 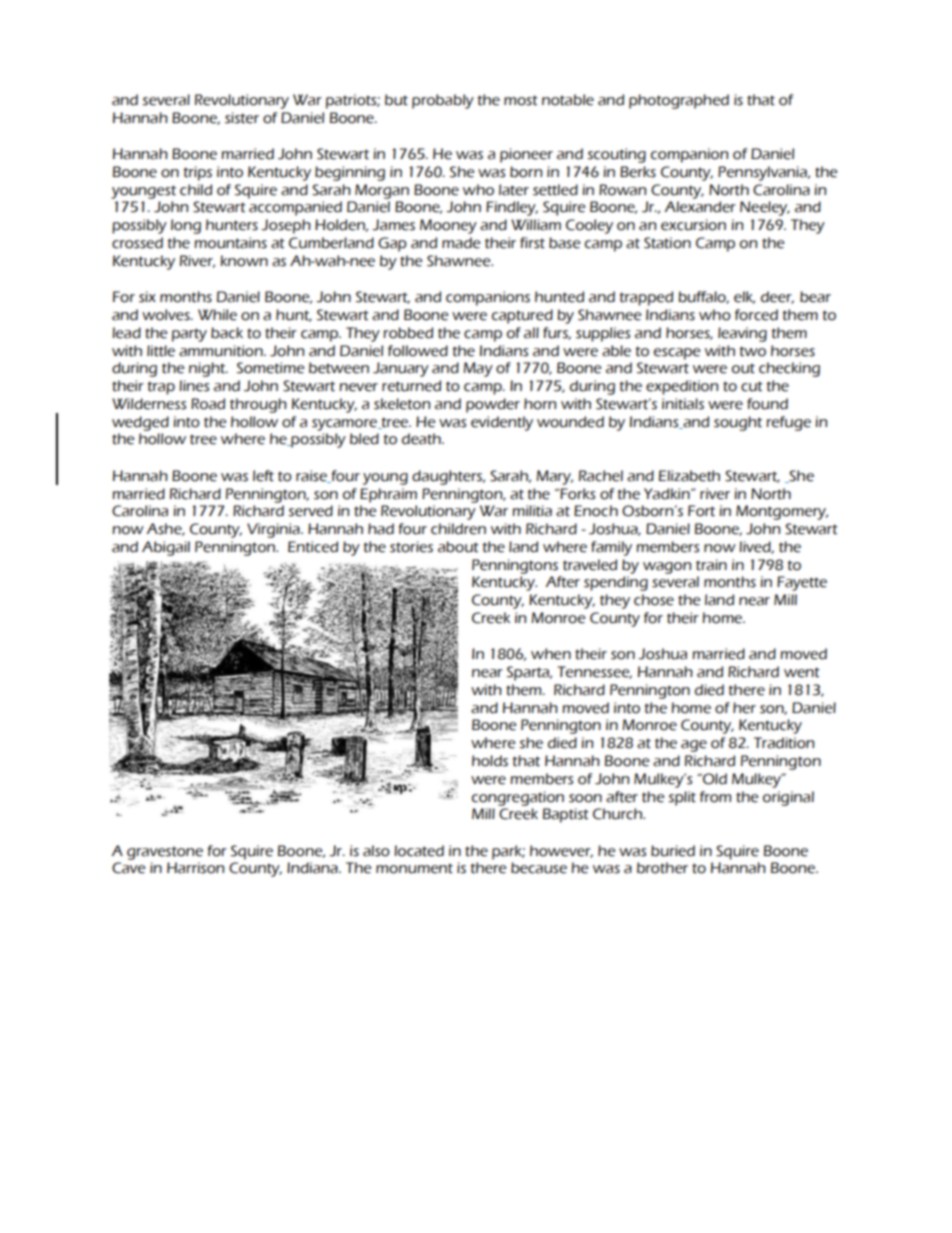 What do you see at coordinates (802, 672) in the screenshot?
I see `went` at bounding box center [802, 672].
